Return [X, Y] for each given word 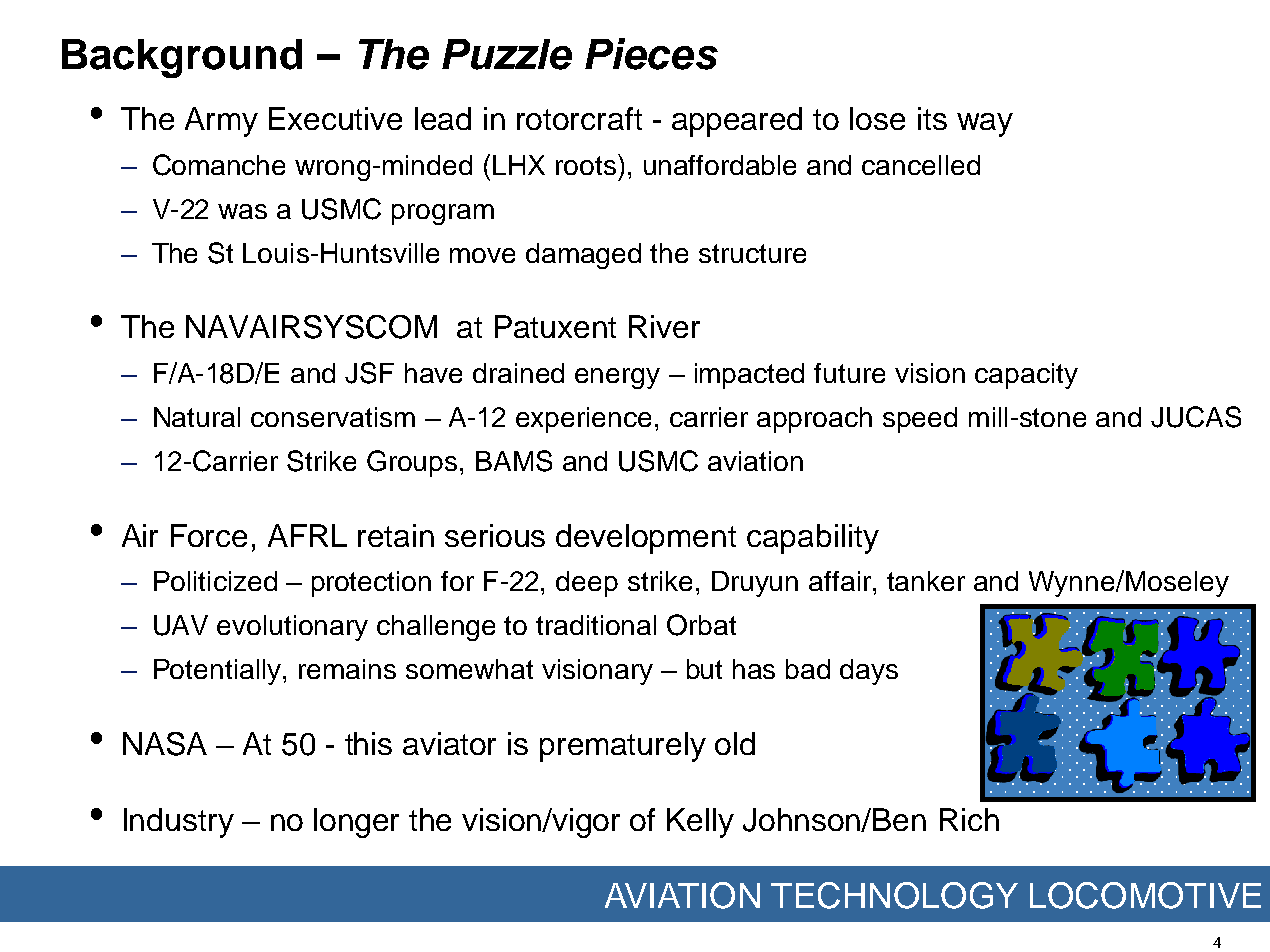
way [985, 125]
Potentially [219, 672]
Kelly [700, 823]
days [869, 672]
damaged [583, 256]
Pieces [651, 54]
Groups [412, 463]
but [704, 669]
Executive [335, 118]
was [242, 211]
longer [356, 823]
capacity [1026, 376]
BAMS [514, 461]
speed [920, 420]
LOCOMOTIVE [1145, 895]
